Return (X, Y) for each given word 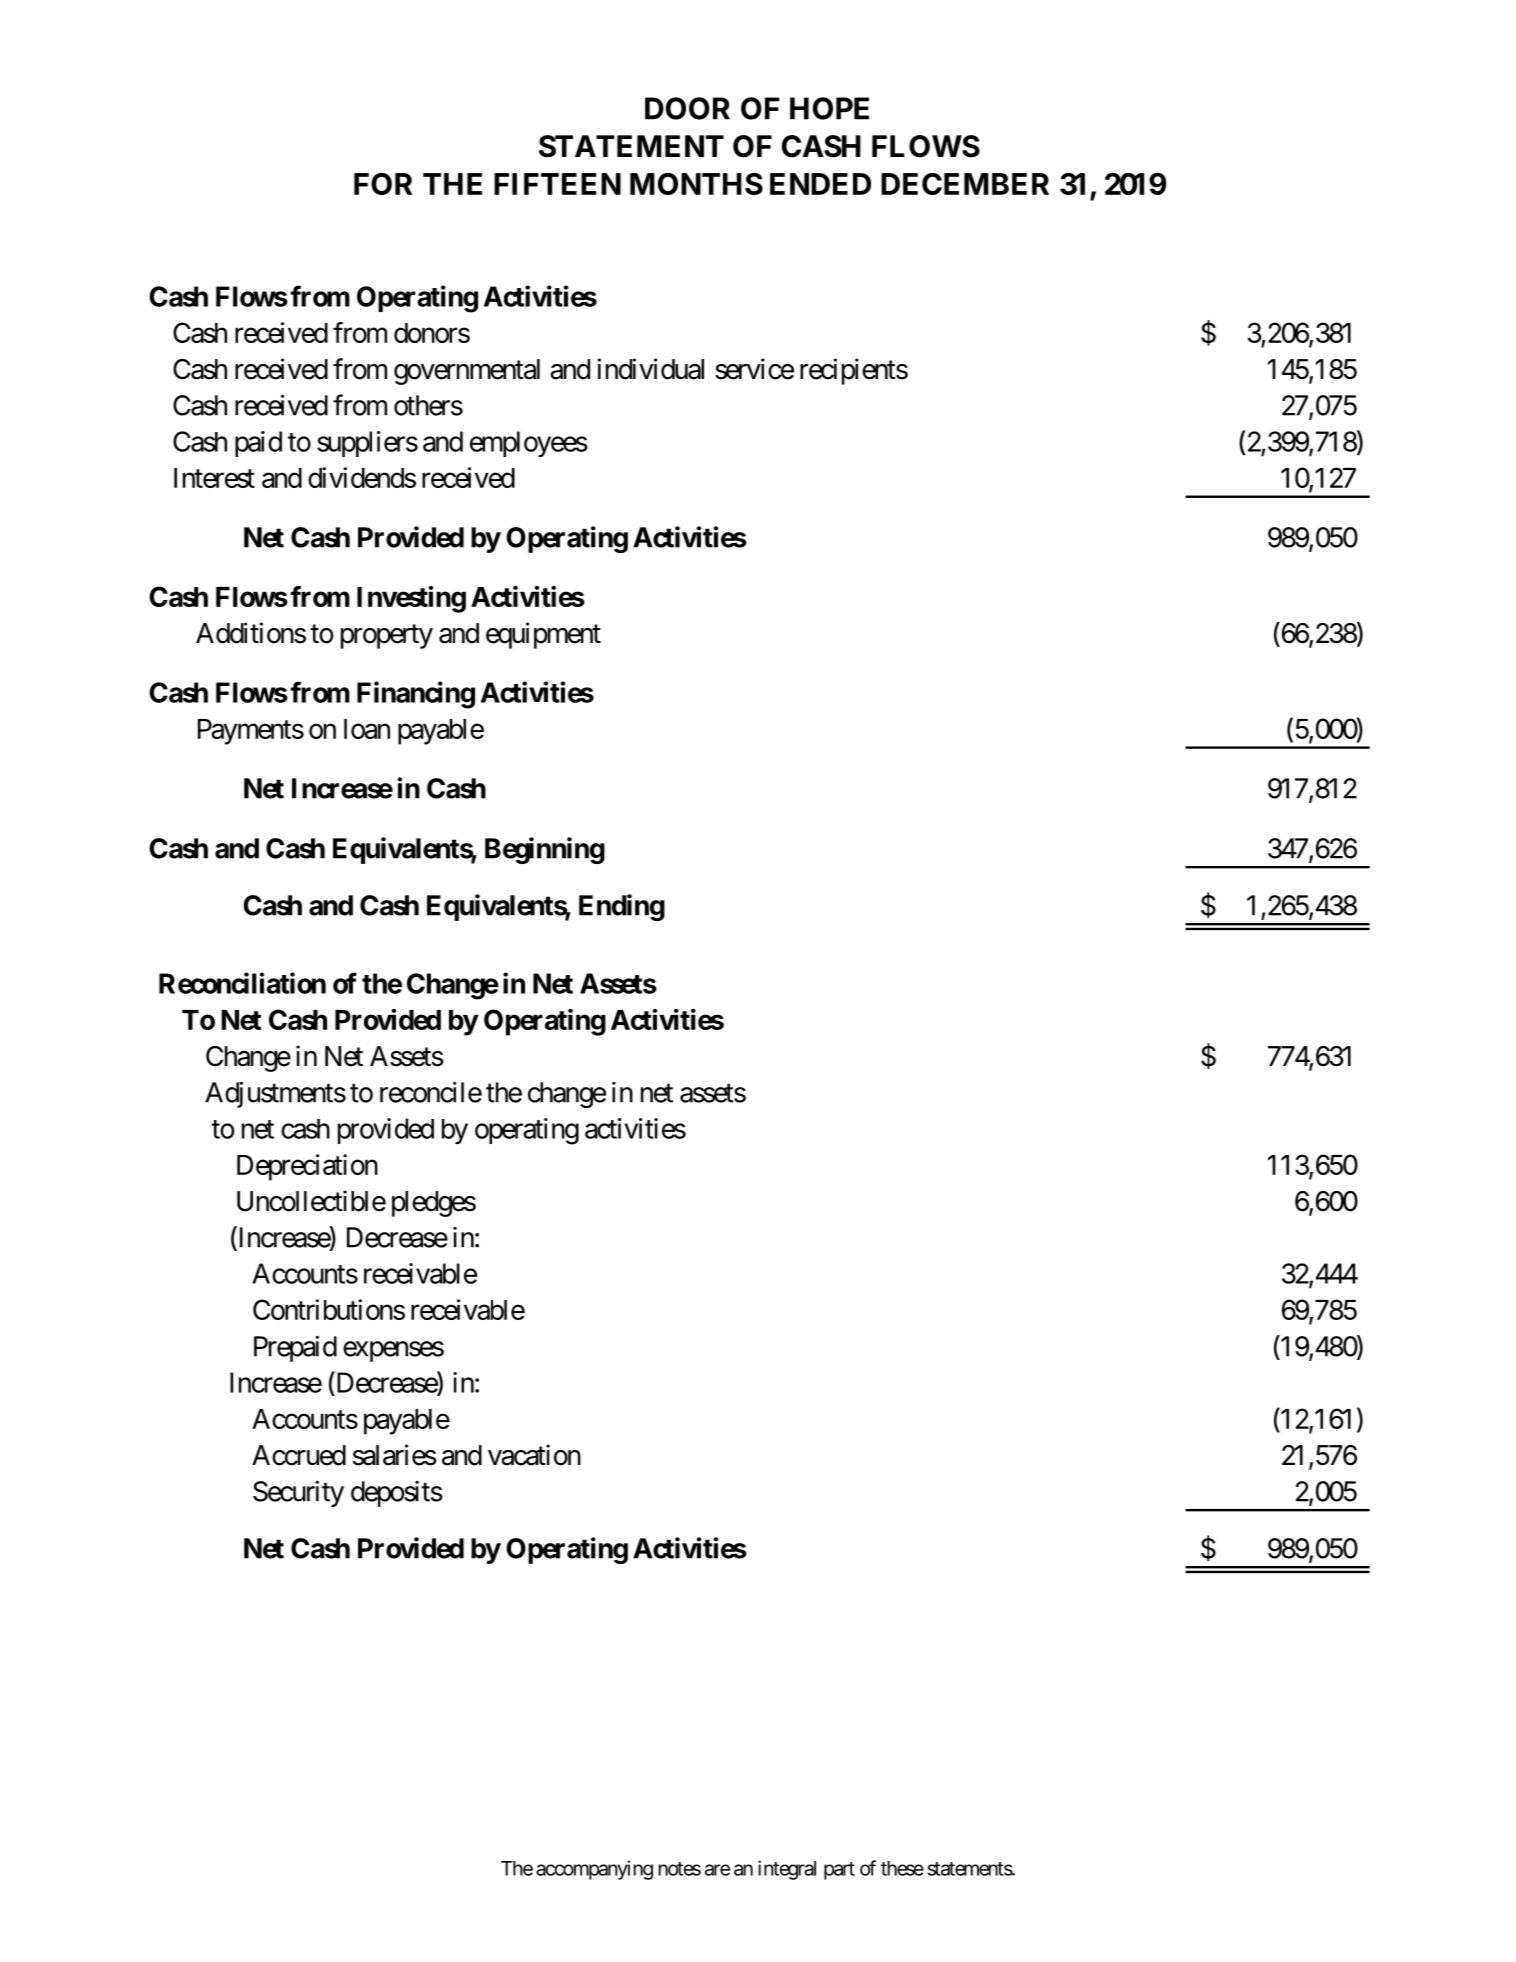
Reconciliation (242, 983)
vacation (534, 1455)
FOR (383, 184)
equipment (543, 635)
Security (298, 1494)
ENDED (820, 184)
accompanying (594, 1870)
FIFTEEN (557, 184)
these (902, 1868)
